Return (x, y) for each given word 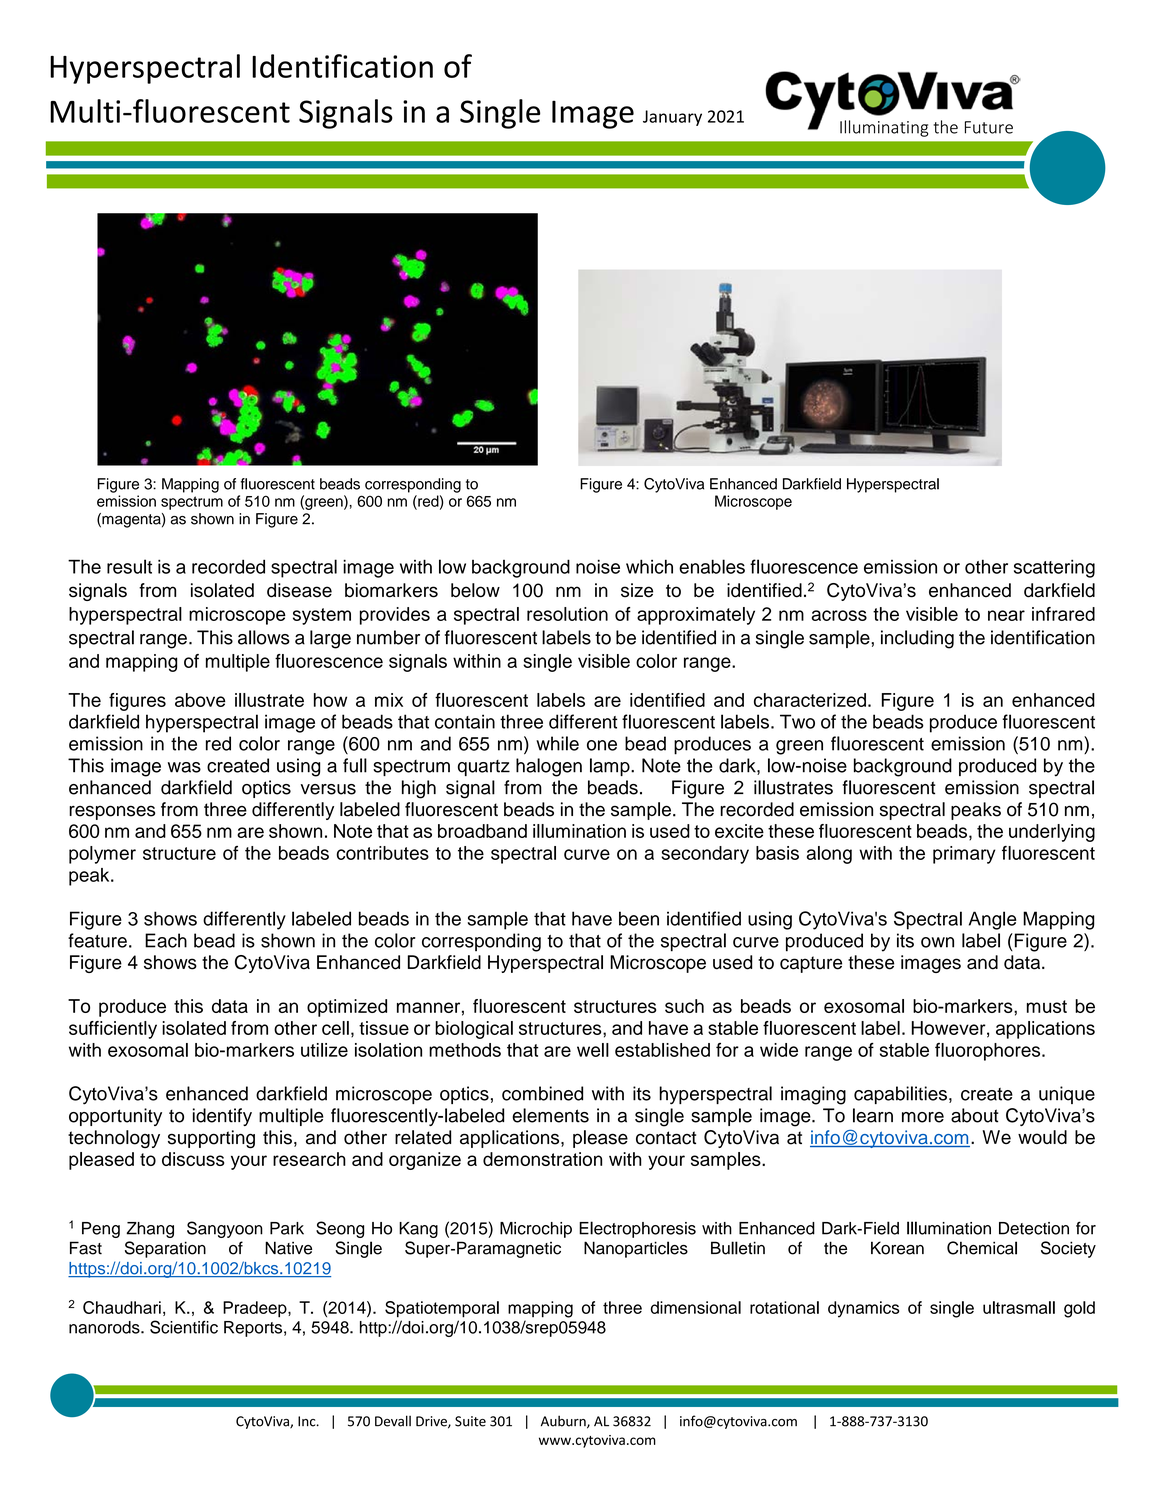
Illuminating (884, 128)
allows (264, 637)
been (639, 918)
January (672, 118)
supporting (211, 1139)
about (975, 1115)
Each (166, 940)
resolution (567, 614)
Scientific (184, 1327)
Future (989, 127)
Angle (993, 920)
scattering (1054, 568)
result (129, 566)
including (917, 639)
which (649, 566)
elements (550, 1115)
